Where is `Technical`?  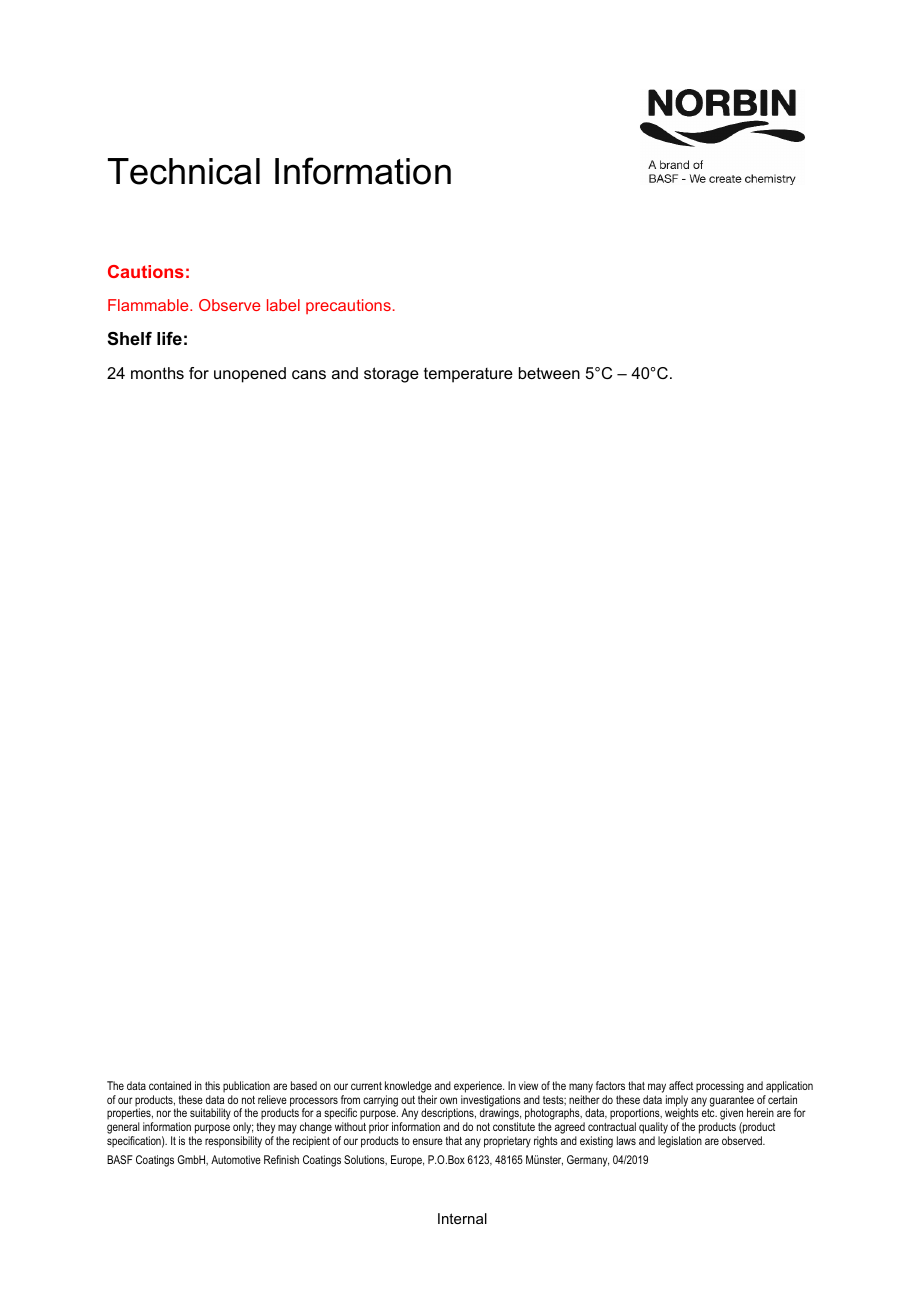
Technical is located at coordinates (184, 171).
